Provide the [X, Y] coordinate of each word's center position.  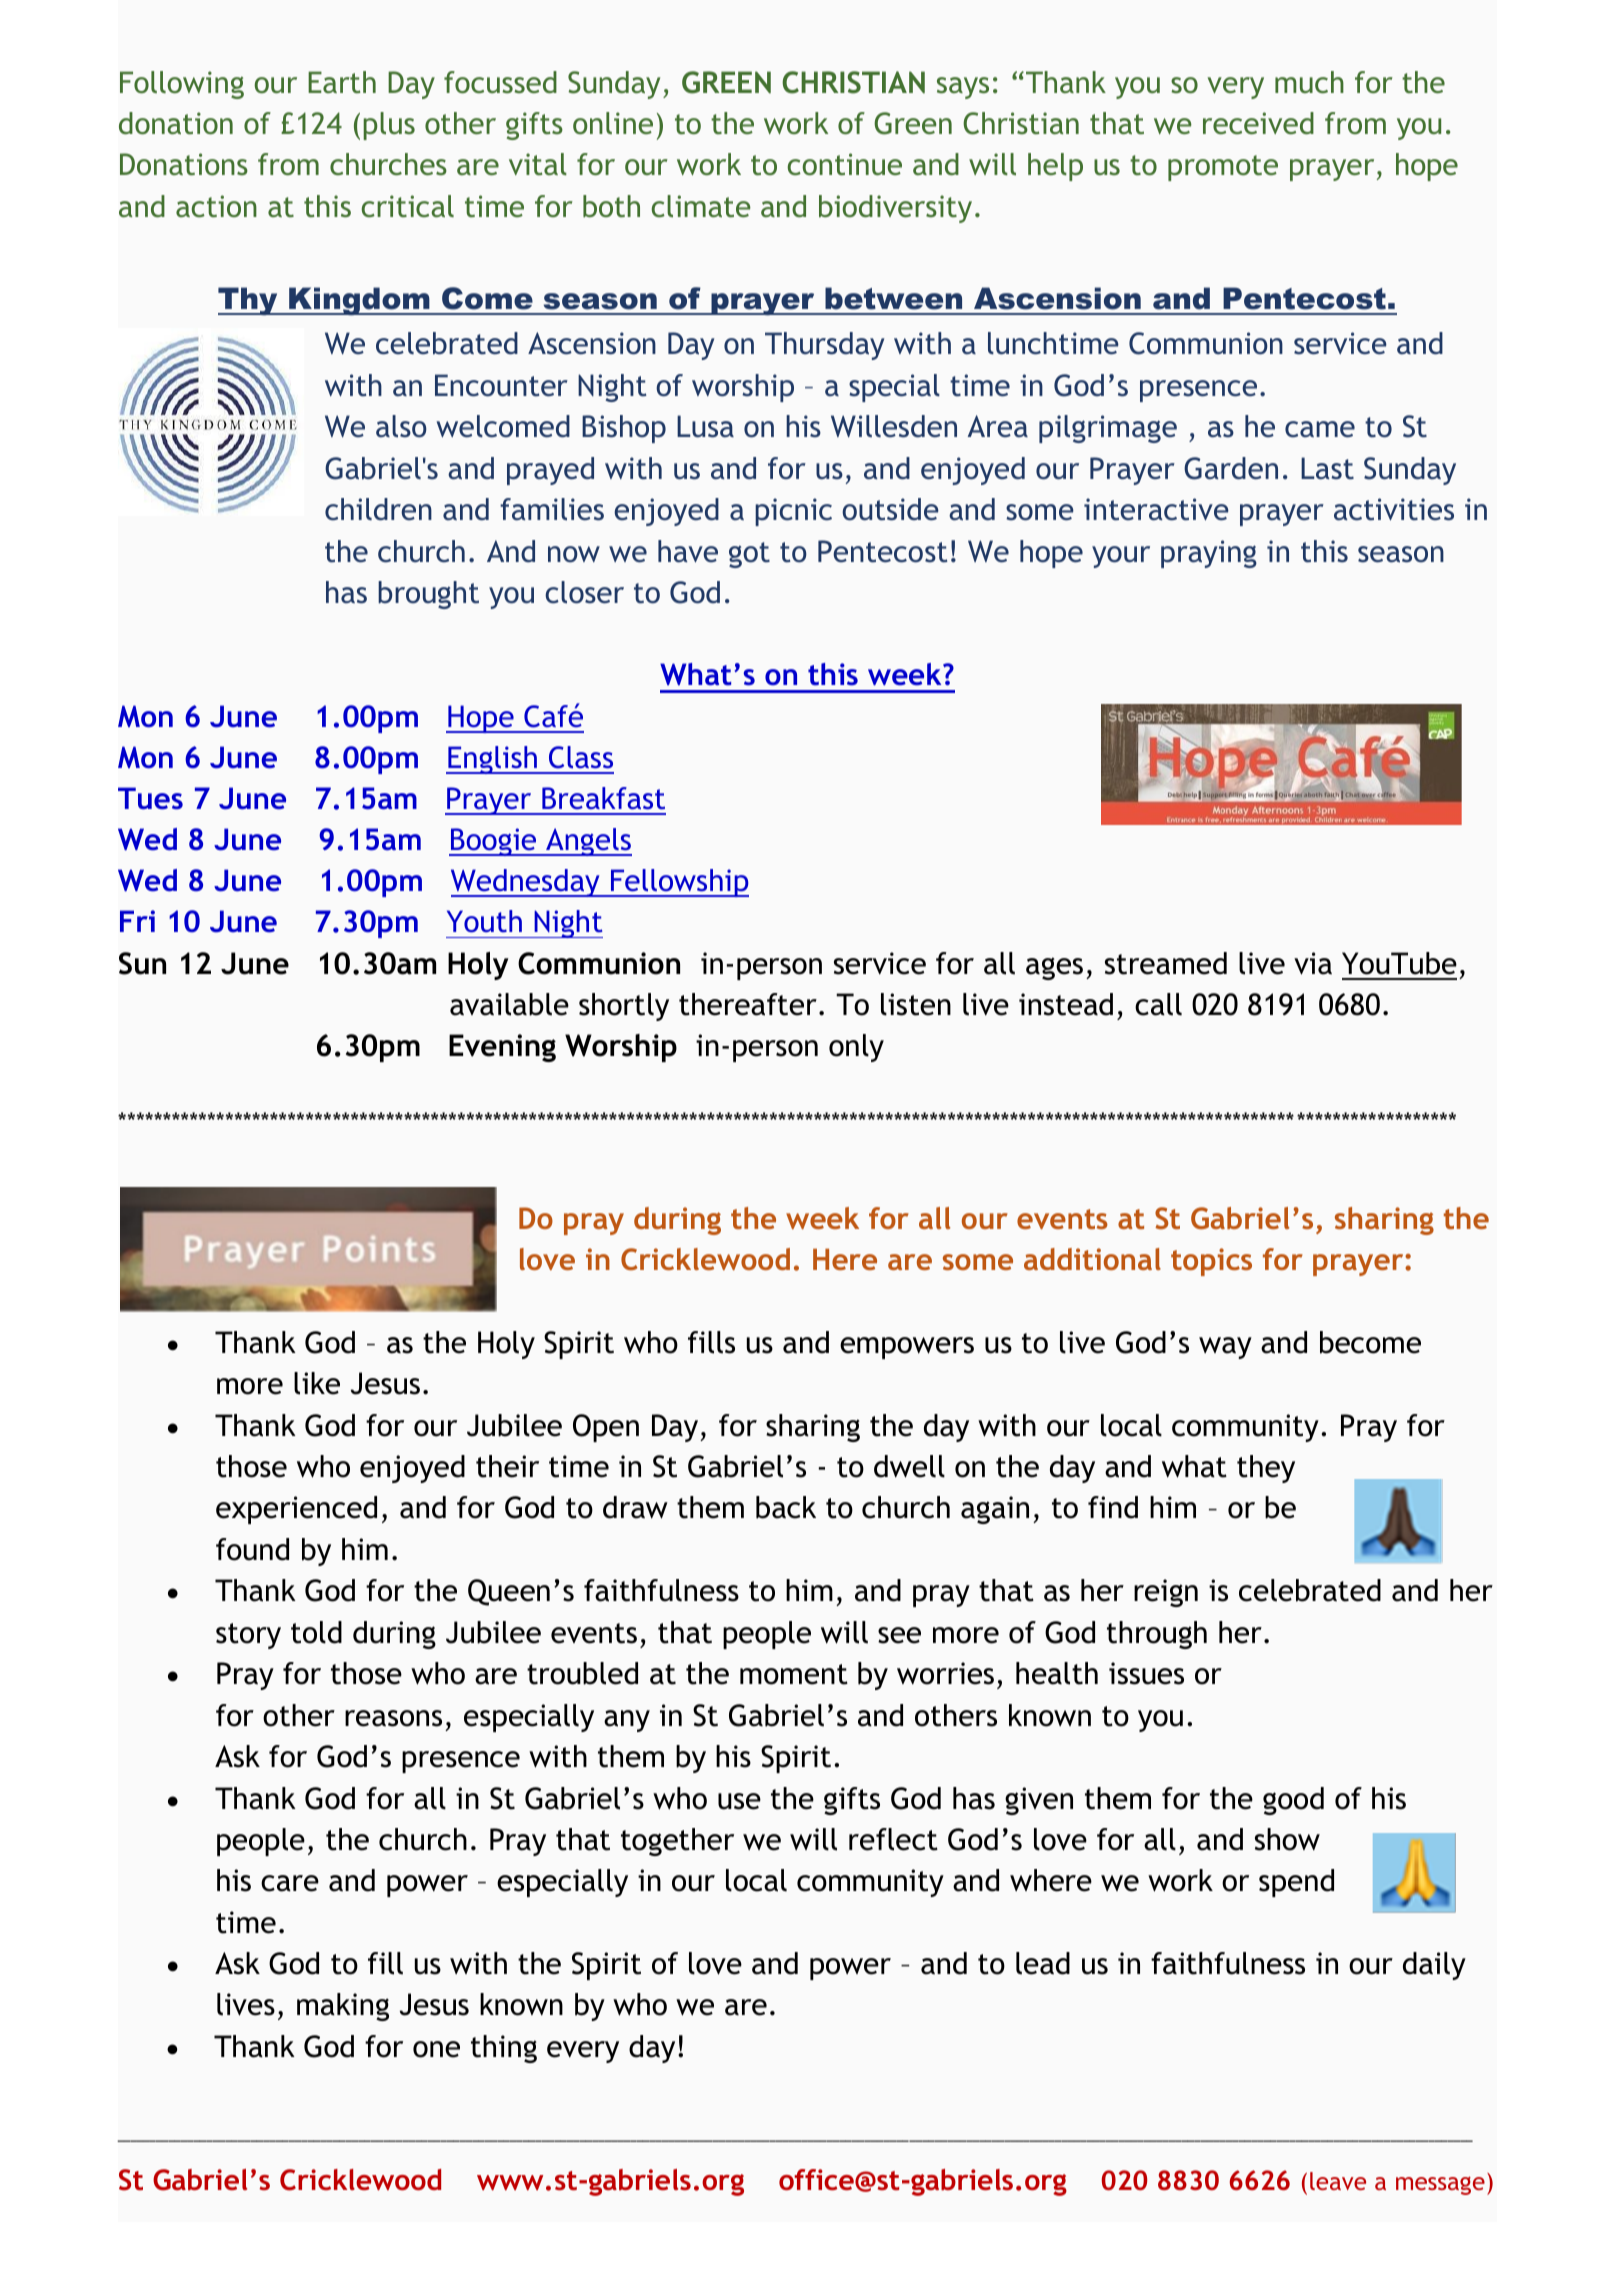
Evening [502, 1048]
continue [844, 164]
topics [1211, 1262]
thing [504, 2049]
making [343, 2007]
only [856, 1048]
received [1258, 123]
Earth [342, 82]
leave [1338, 2181]
